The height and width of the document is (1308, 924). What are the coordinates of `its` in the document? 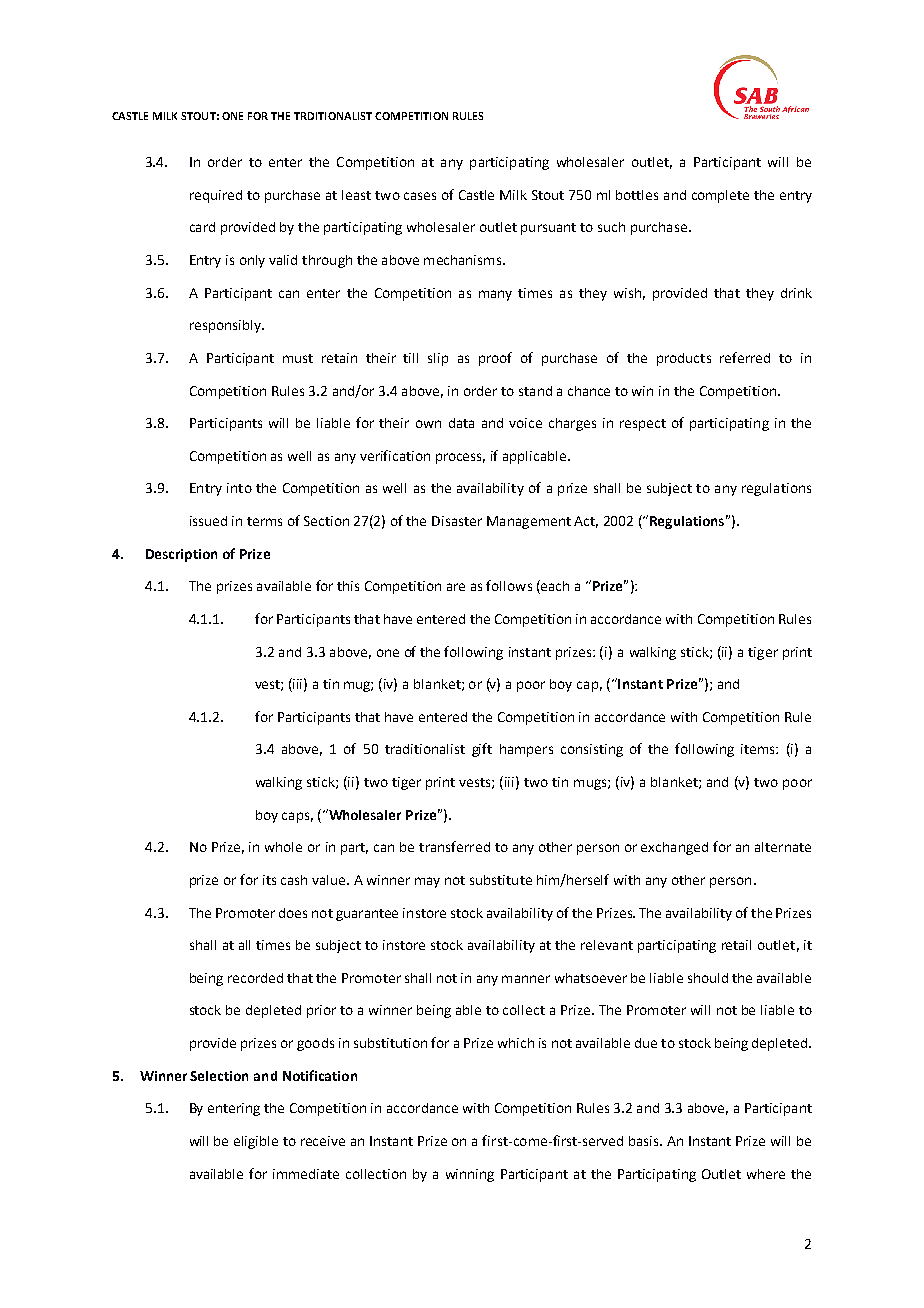 It's located at (269, 880).
